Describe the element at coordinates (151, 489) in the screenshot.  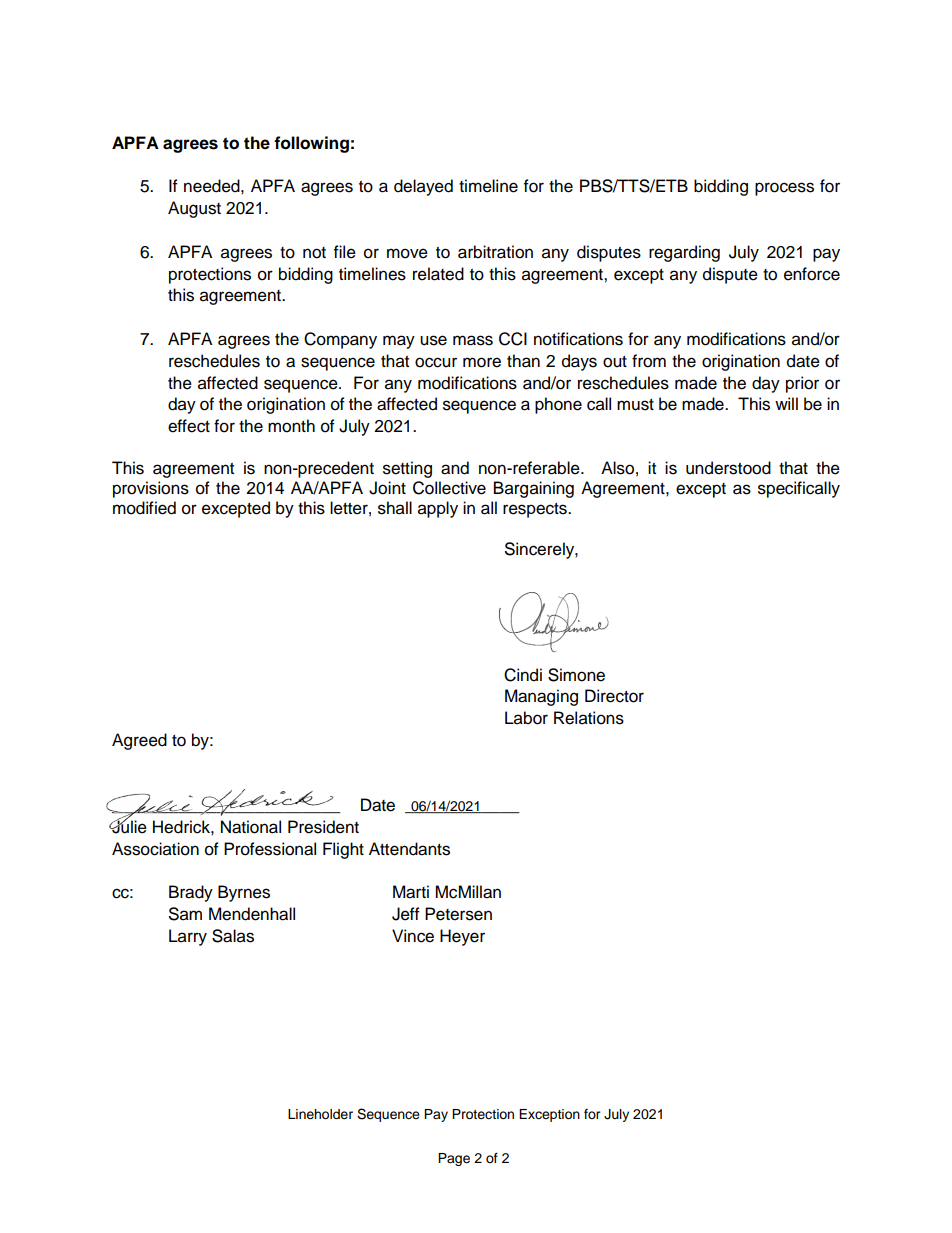
I see `provisions` at that location.
